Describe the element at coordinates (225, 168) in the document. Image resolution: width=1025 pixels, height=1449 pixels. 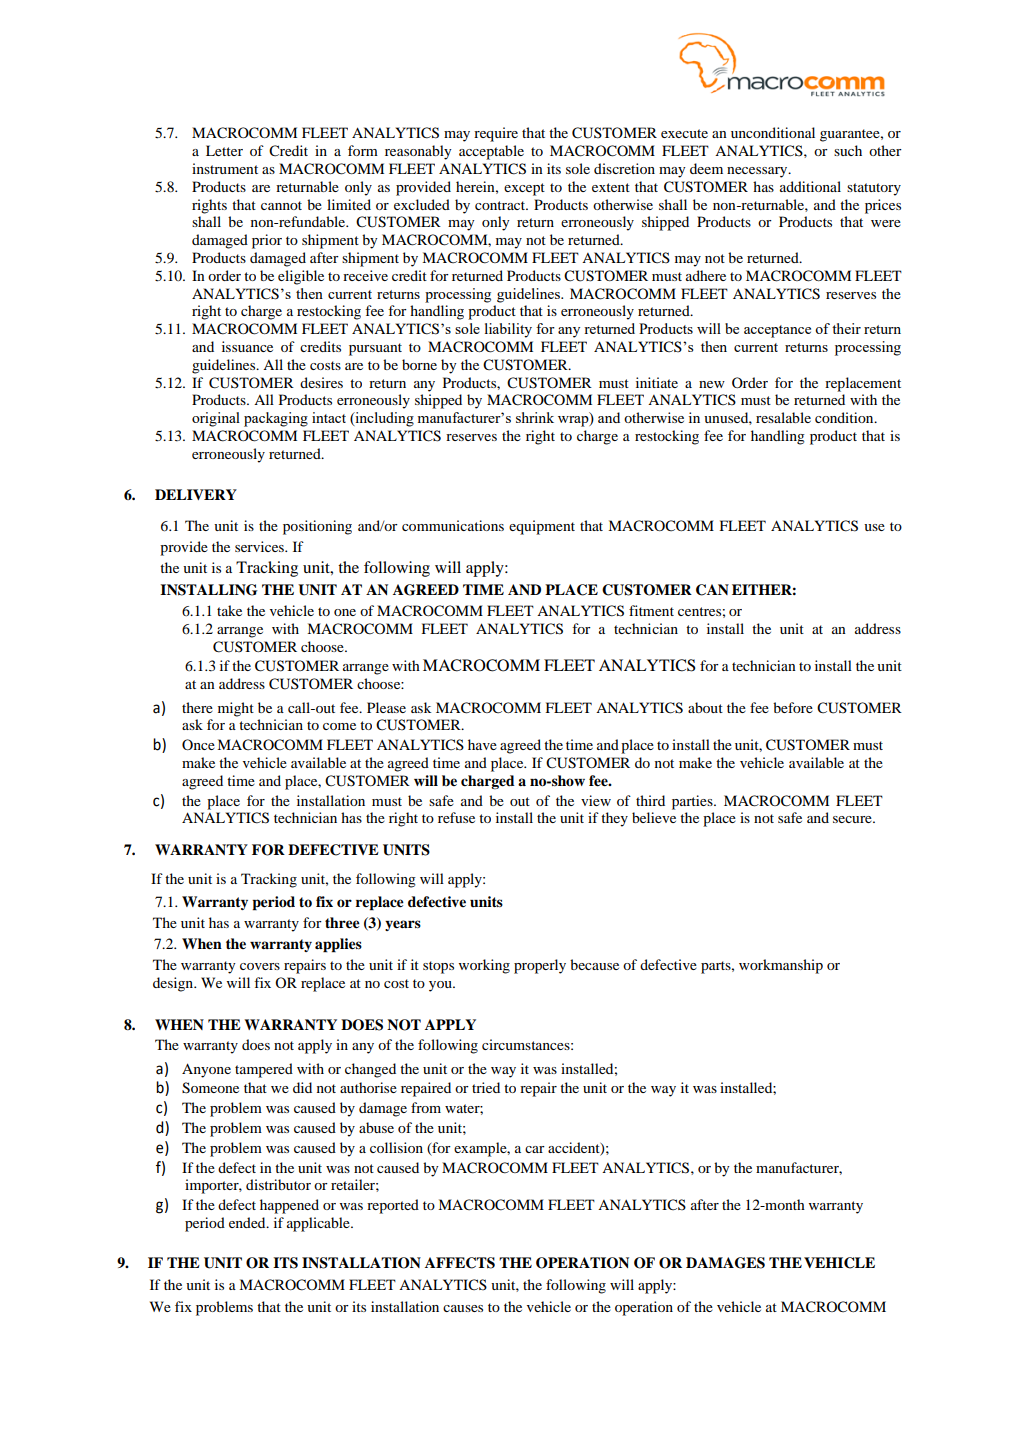
I see `instrument` at that location.
